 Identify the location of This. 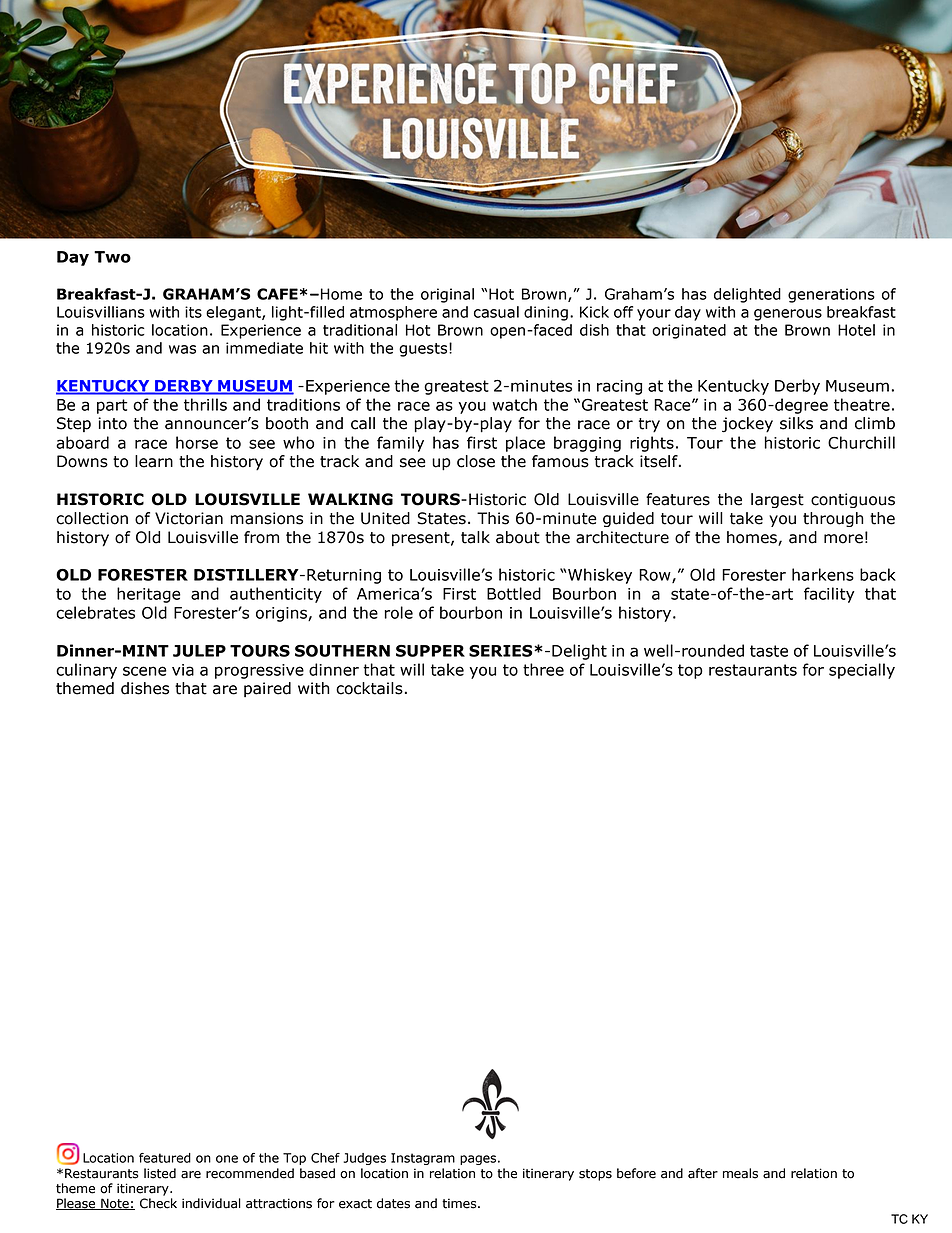
(493, 518).
